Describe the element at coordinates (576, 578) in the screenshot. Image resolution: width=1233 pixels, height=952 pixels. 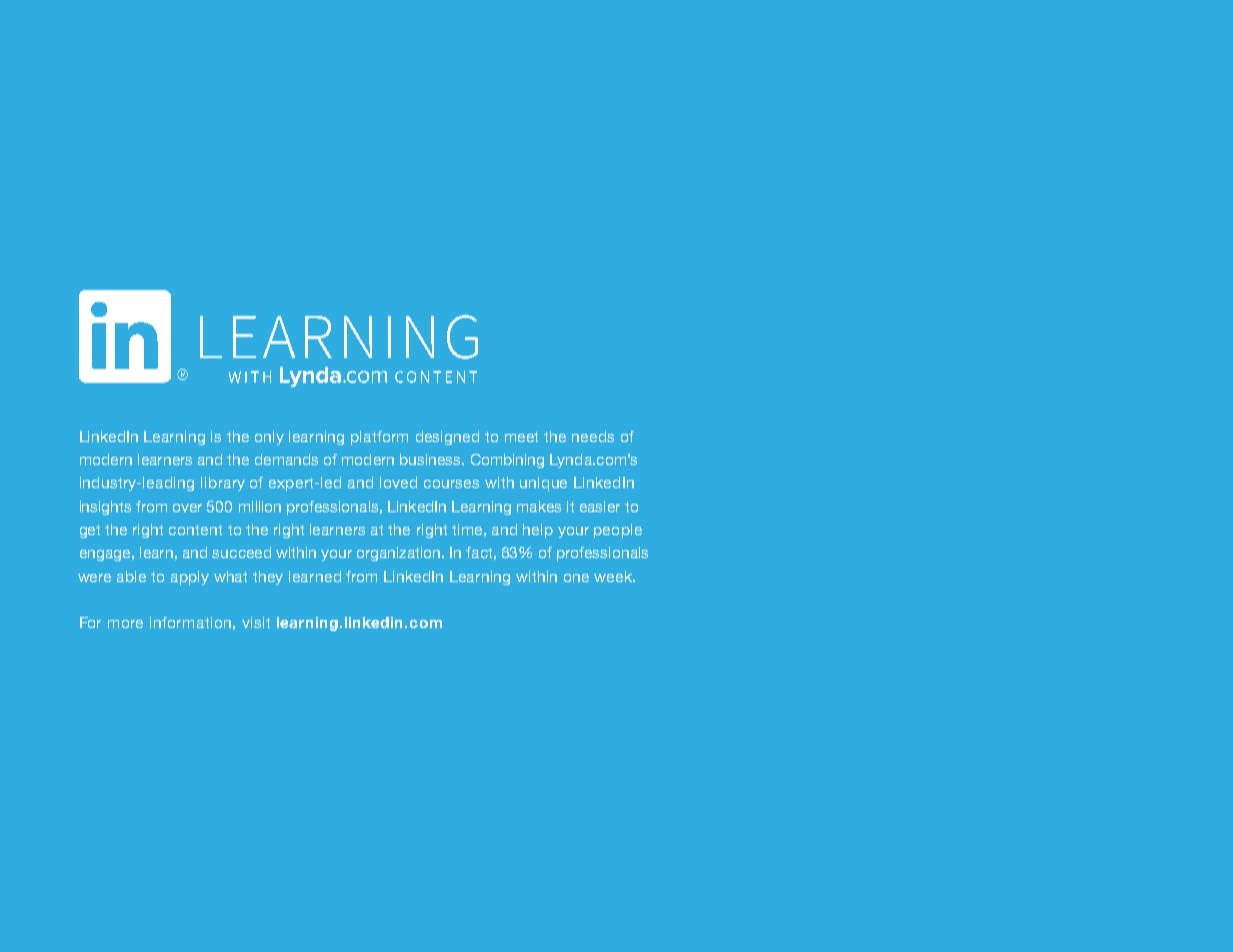
I see `one` at that location.
